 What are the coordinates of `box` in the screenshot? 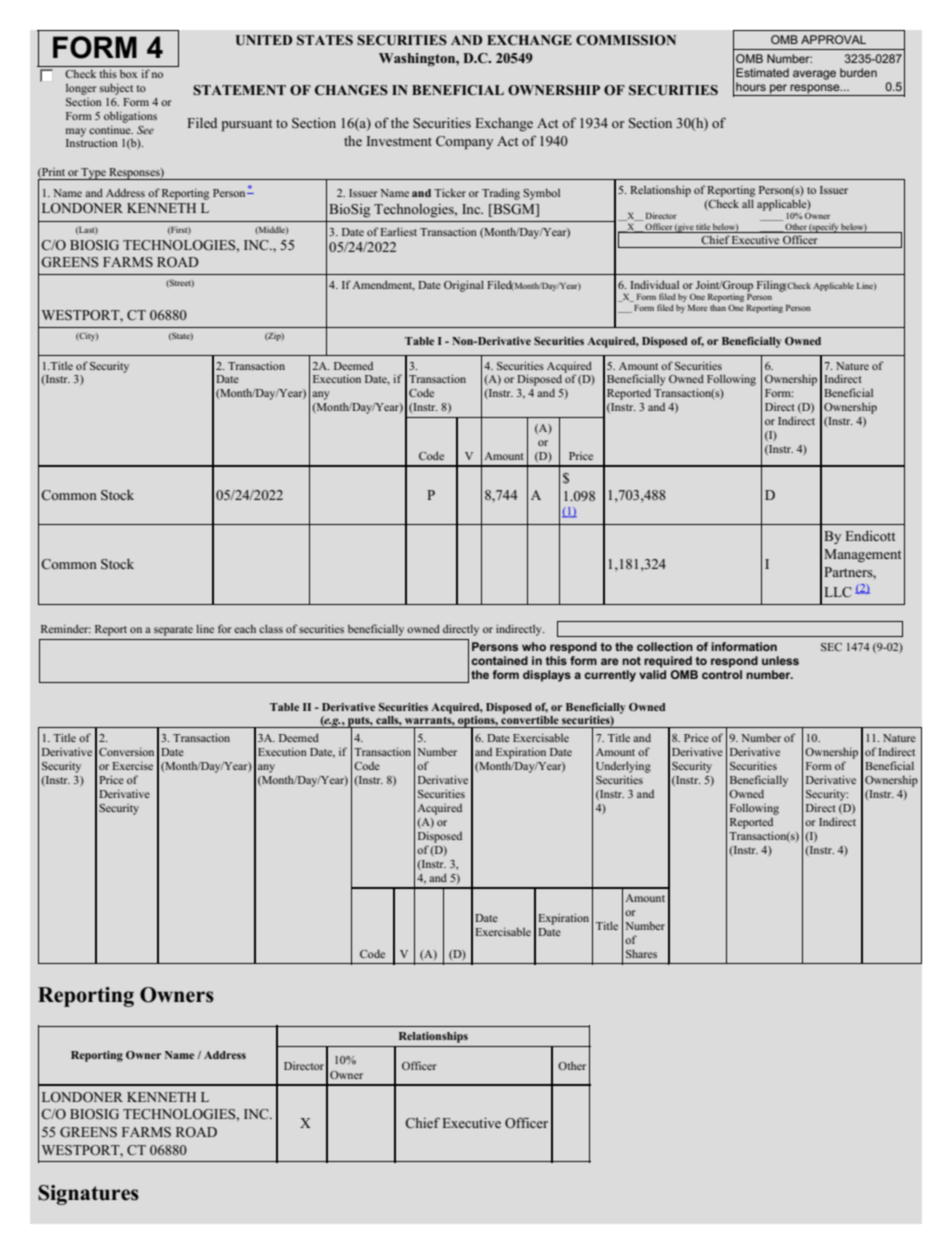 It's located at (128, 74).
